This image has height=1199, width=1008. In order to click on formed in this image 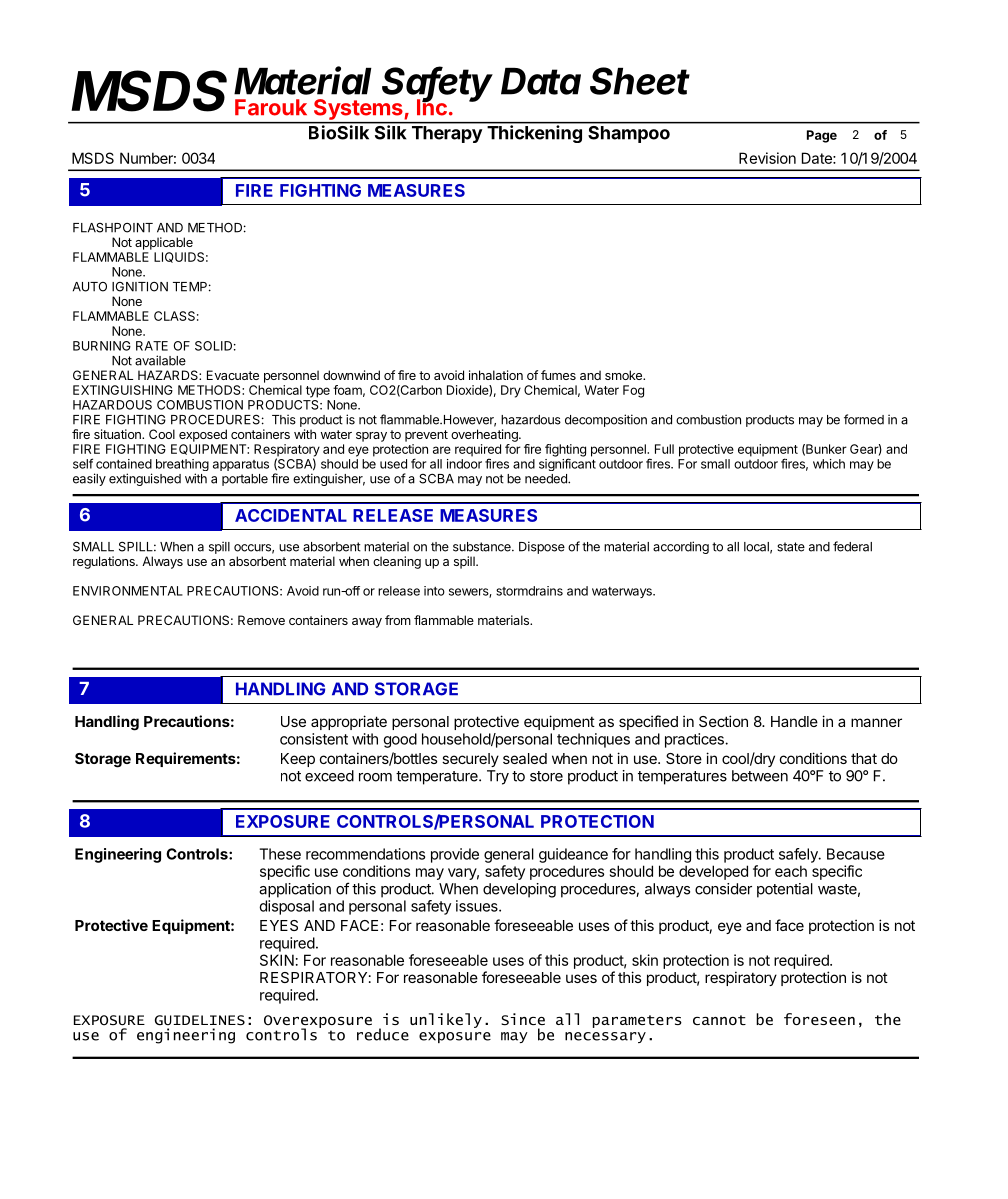, I will do `click(864, 419)`.
